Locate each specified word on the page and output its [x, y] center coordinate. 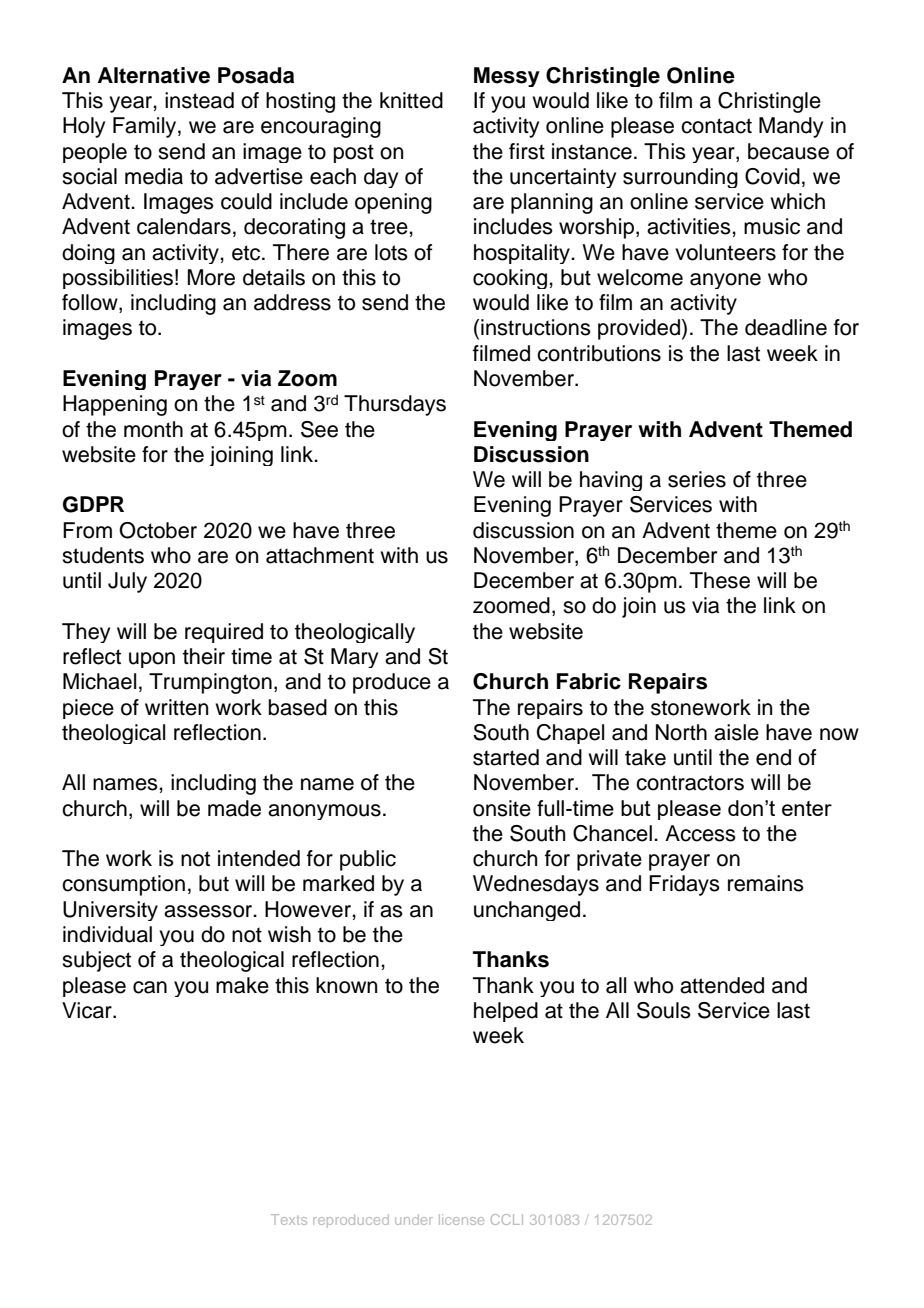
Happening [115, 405]
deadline [786, 327]
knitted [411, 100]
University [110, 911]
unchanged [527, 911]
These [720, 580]
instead [199, 100]
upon [152, 660]
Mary [354, 658]
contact [716, 126]
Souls [664, 1010]
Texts [289, 1219]
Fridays [684, 885]
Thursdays [395, 405]
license [461, 1219]
